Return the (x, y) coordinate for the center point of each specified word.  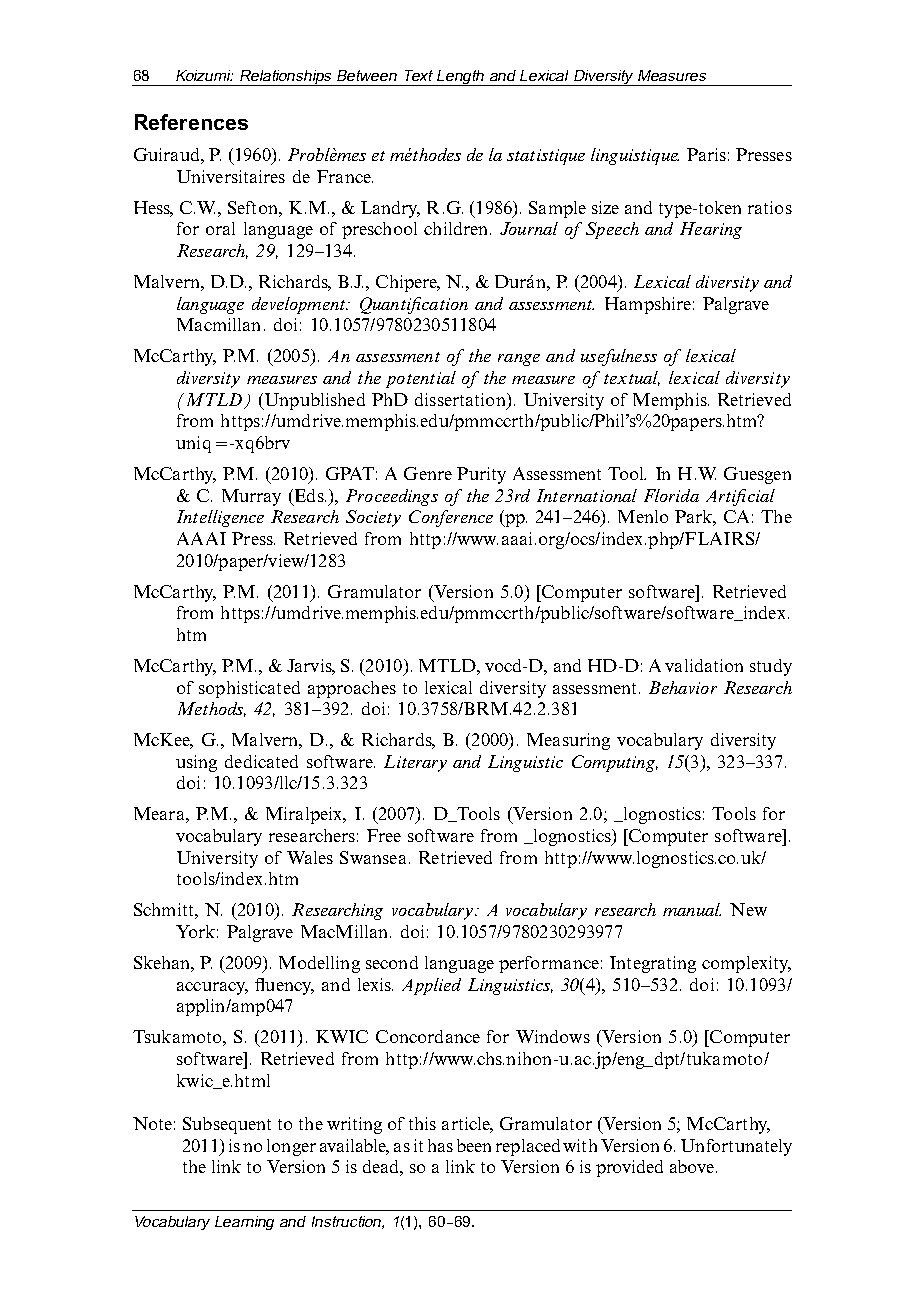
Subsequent (227, 1125)
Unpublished (313, 401)
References (191, 122)
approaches (352, 689)
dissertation (461, 399)
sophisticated (249, 689)
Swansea (373, 857)
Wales (310, 857)
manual (692, 909)
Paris (706, 154)
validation (704, 665)
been (474, 1145)
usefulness (619, 357)
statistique (546, 157)
